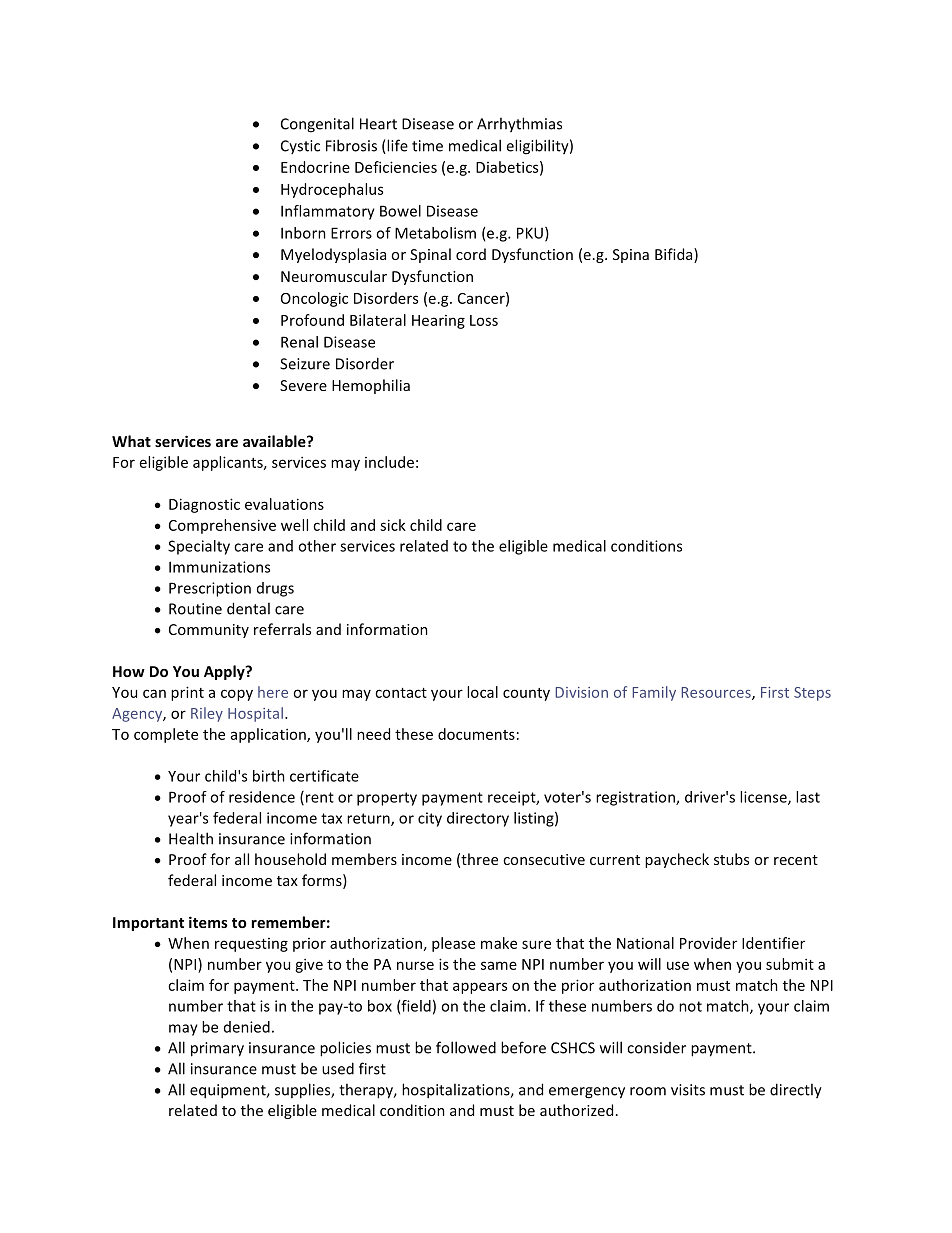  Describe the element at coordinates (427, 146) in the image. I see `time` at that location.
